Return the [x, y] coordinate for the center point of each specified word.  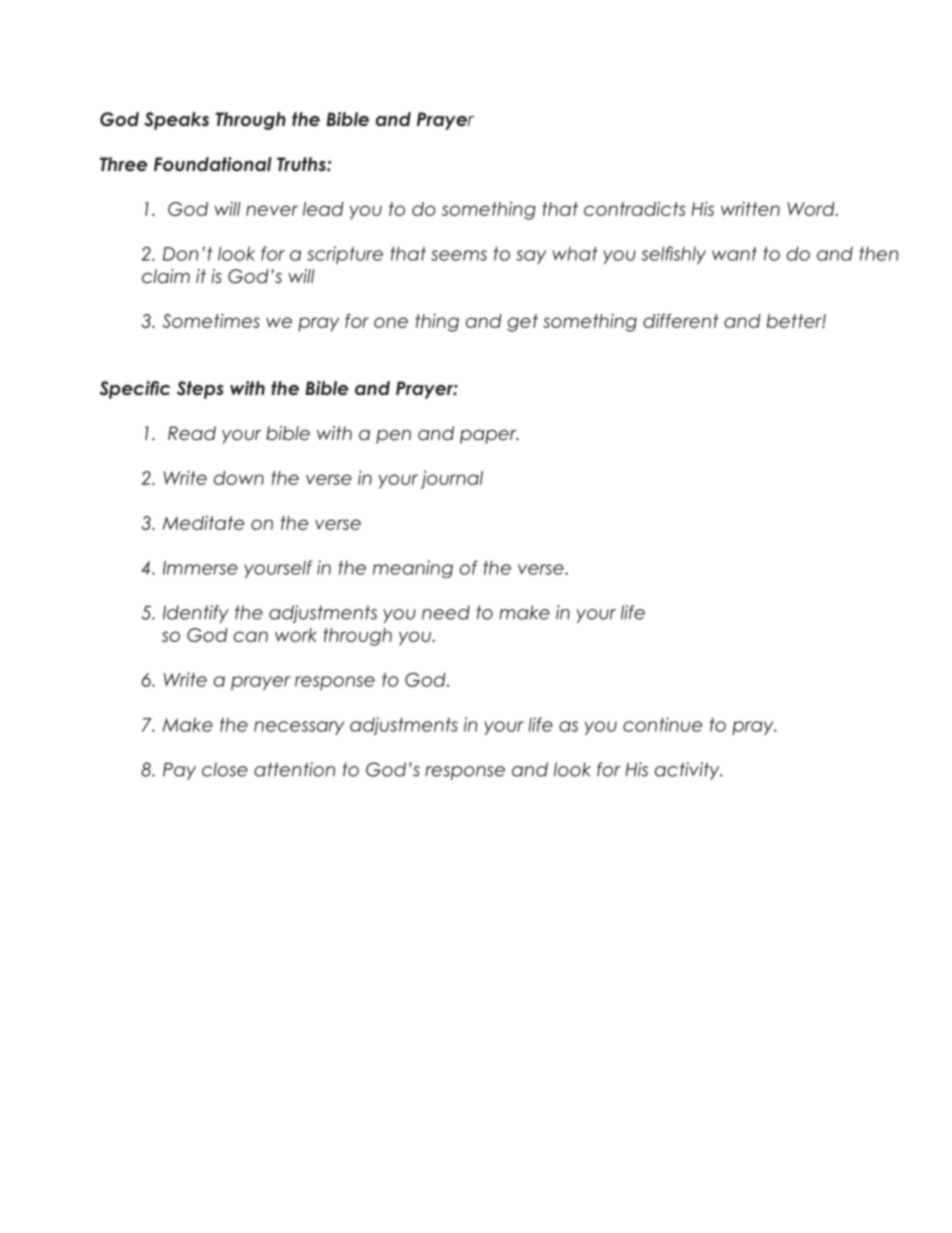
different [681, 321]
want [734, 254]
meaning [413, 569]
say [531, 257]
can [251, 636]
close [225, 769]
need [446, 612]
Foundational [213, 164]
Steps [200, 390]
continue [662, 724]
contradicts [634, 209]
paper [489, 437]
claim [166, 276]
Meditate [203, 523]
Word [812, 209]
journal [452, 480]
